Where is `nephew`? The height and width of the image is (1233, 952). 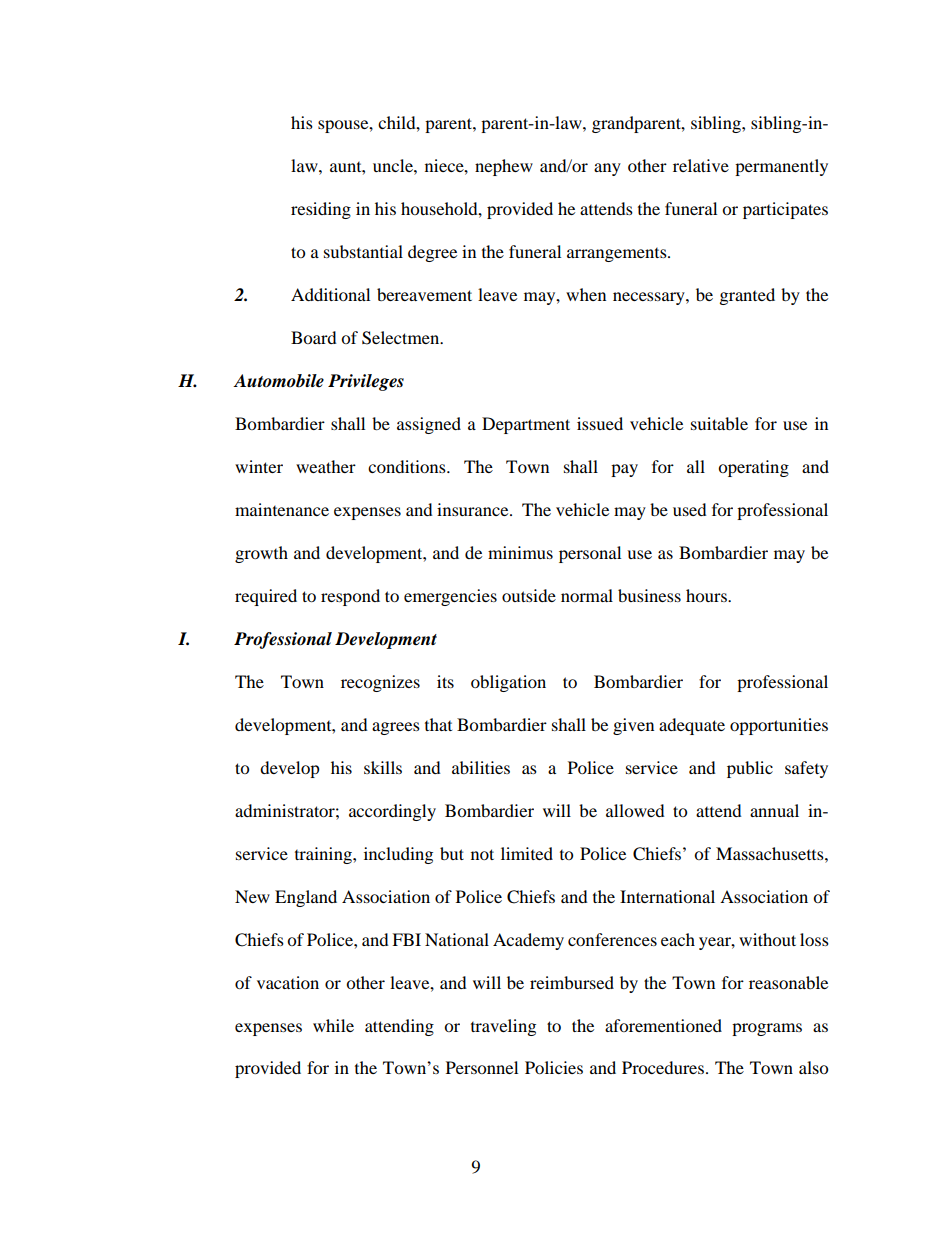
nephew is located at coordinates (504, 167).
